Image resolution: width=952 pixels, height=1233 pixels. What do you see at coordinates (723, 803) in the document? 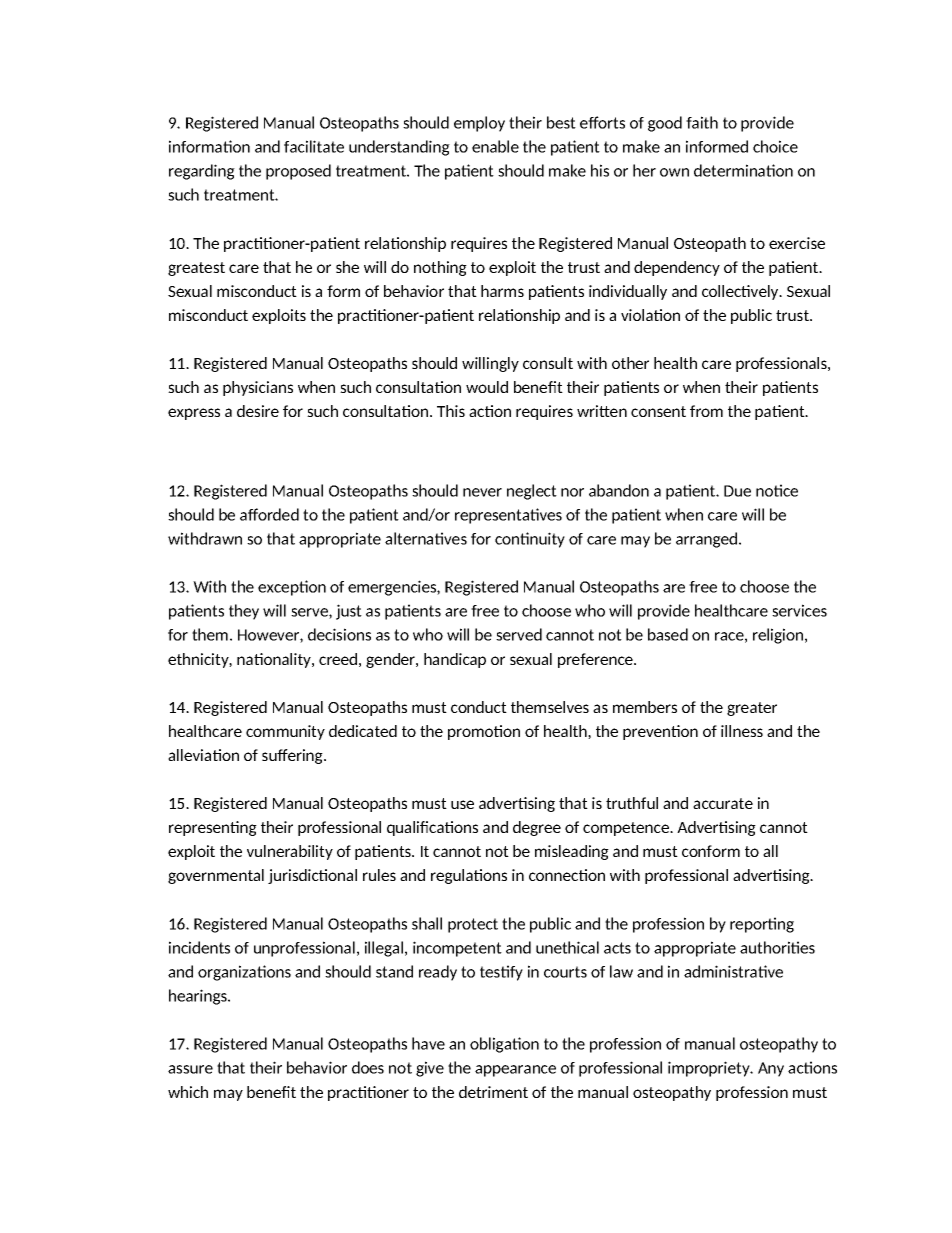
I see `accurate` at bounding box center [723, 803].
